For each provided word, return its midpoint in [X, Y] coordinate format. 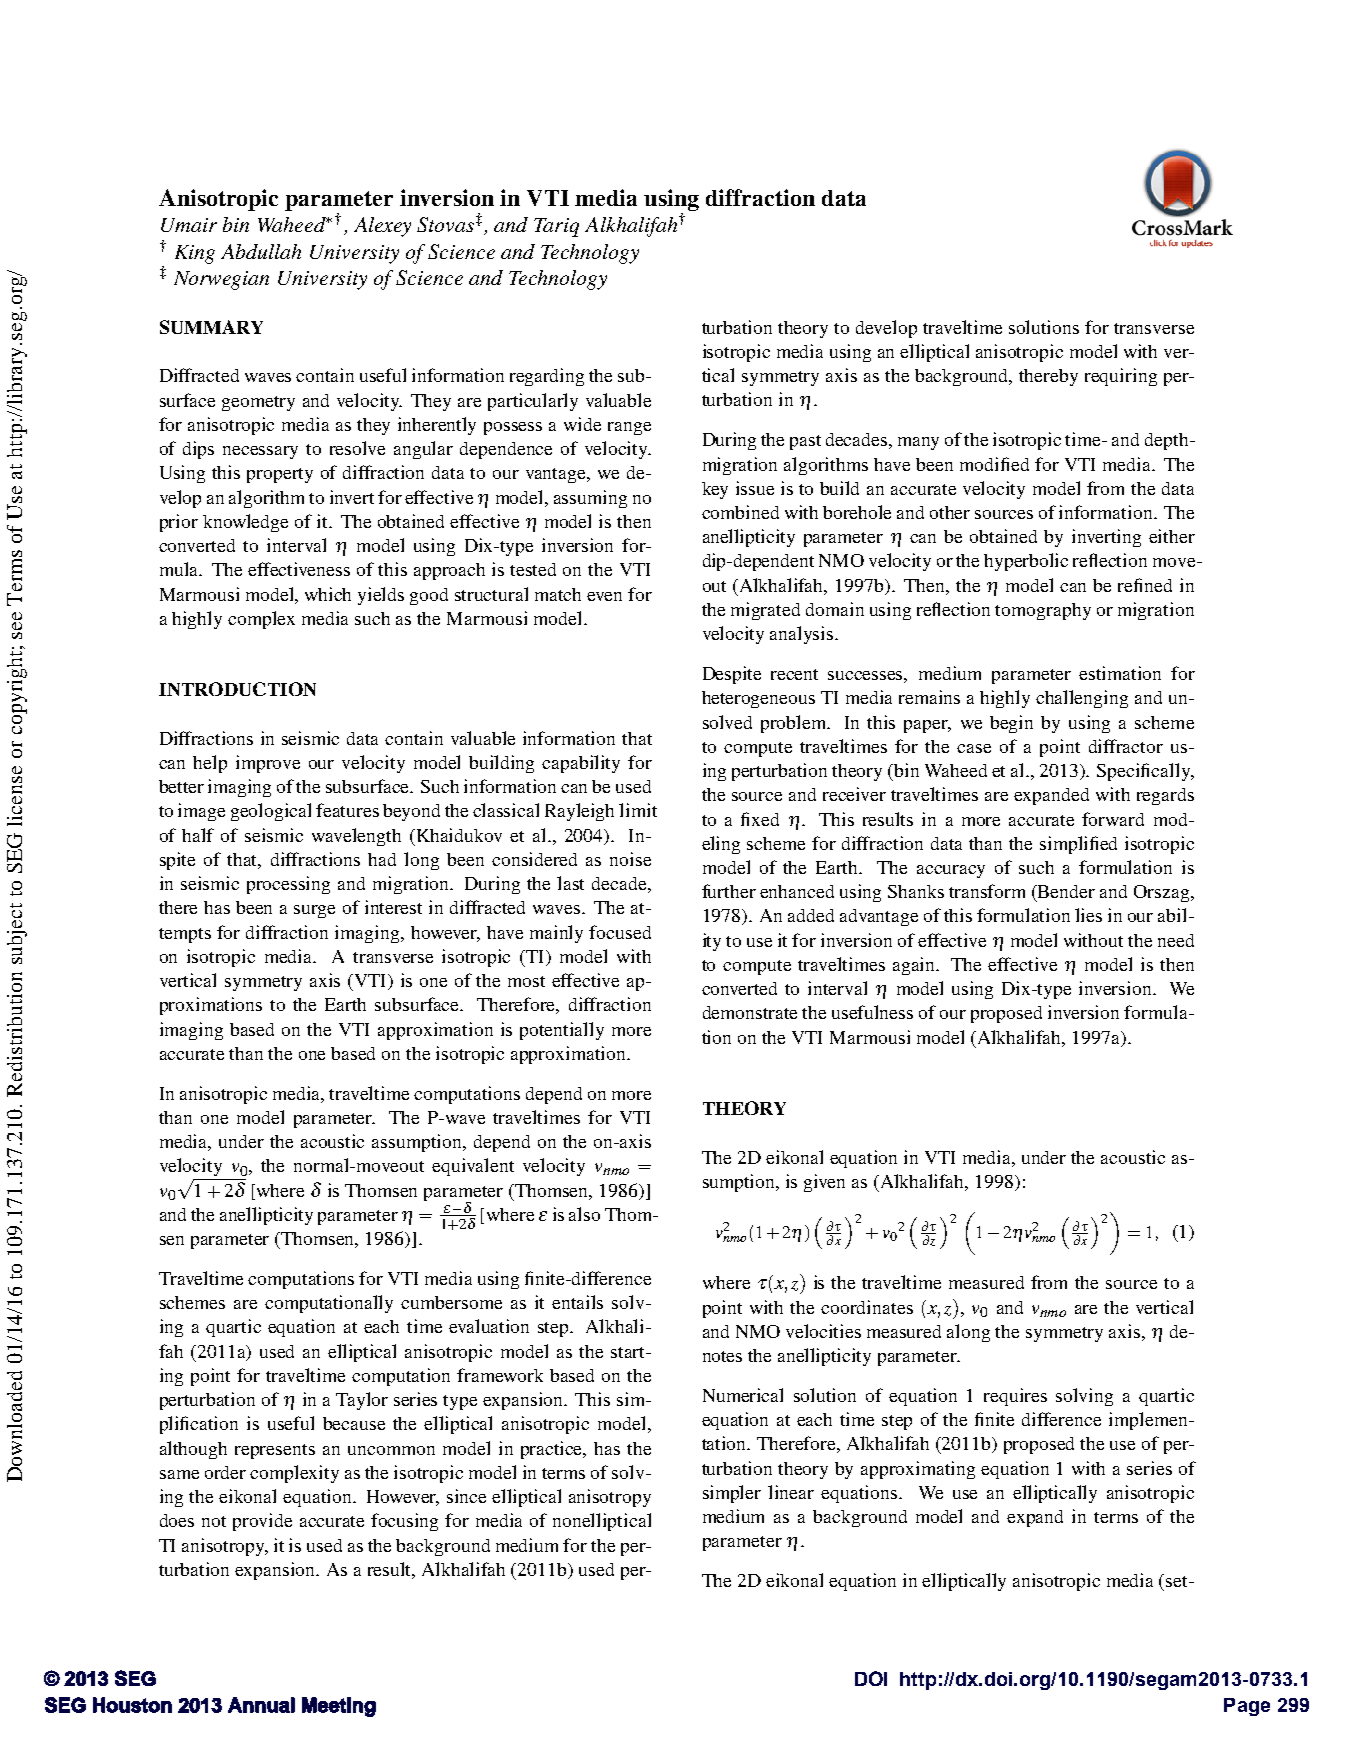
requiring [1121, 377]
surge [314, 911]
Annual [261, 1705]
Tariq [556, 227]
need [1176, 940]
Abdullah [261, 251]
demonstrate [750, 1012]
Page [1247, 1707]
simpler [732, 1494]
